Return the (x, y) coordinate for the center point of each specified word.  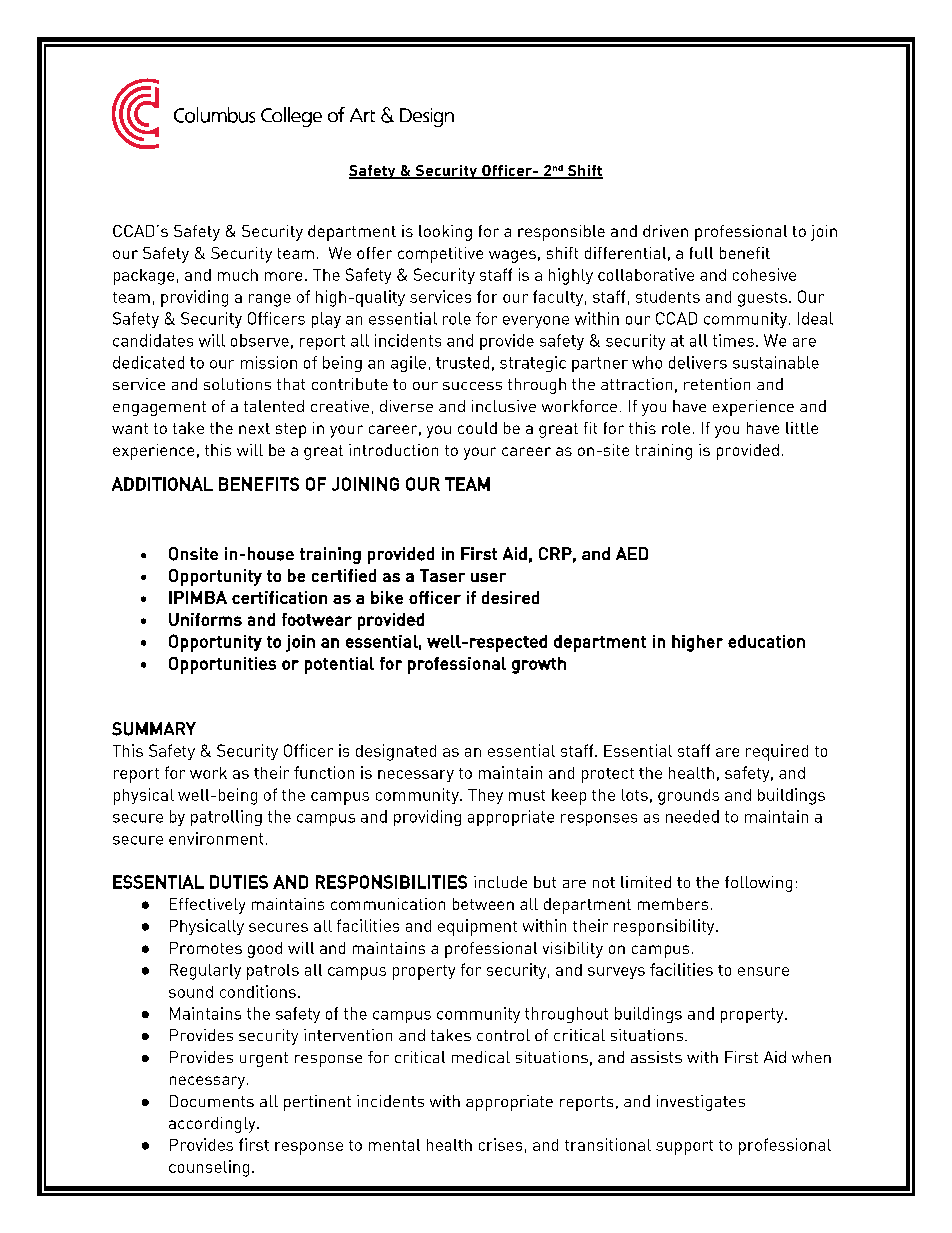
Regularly (205, 972)
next (254, 428)
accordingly (213, 1125)
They (485, 796)
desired (510, 597)
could (477, 428)
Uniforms (205, 619)
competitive (440, 255)
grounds (688, 797)
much (238, 275)
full (701, 253)
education (766, 641)
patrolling (226, 818)
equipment (477, 927)
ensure (763, 971)
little (802, 428)
